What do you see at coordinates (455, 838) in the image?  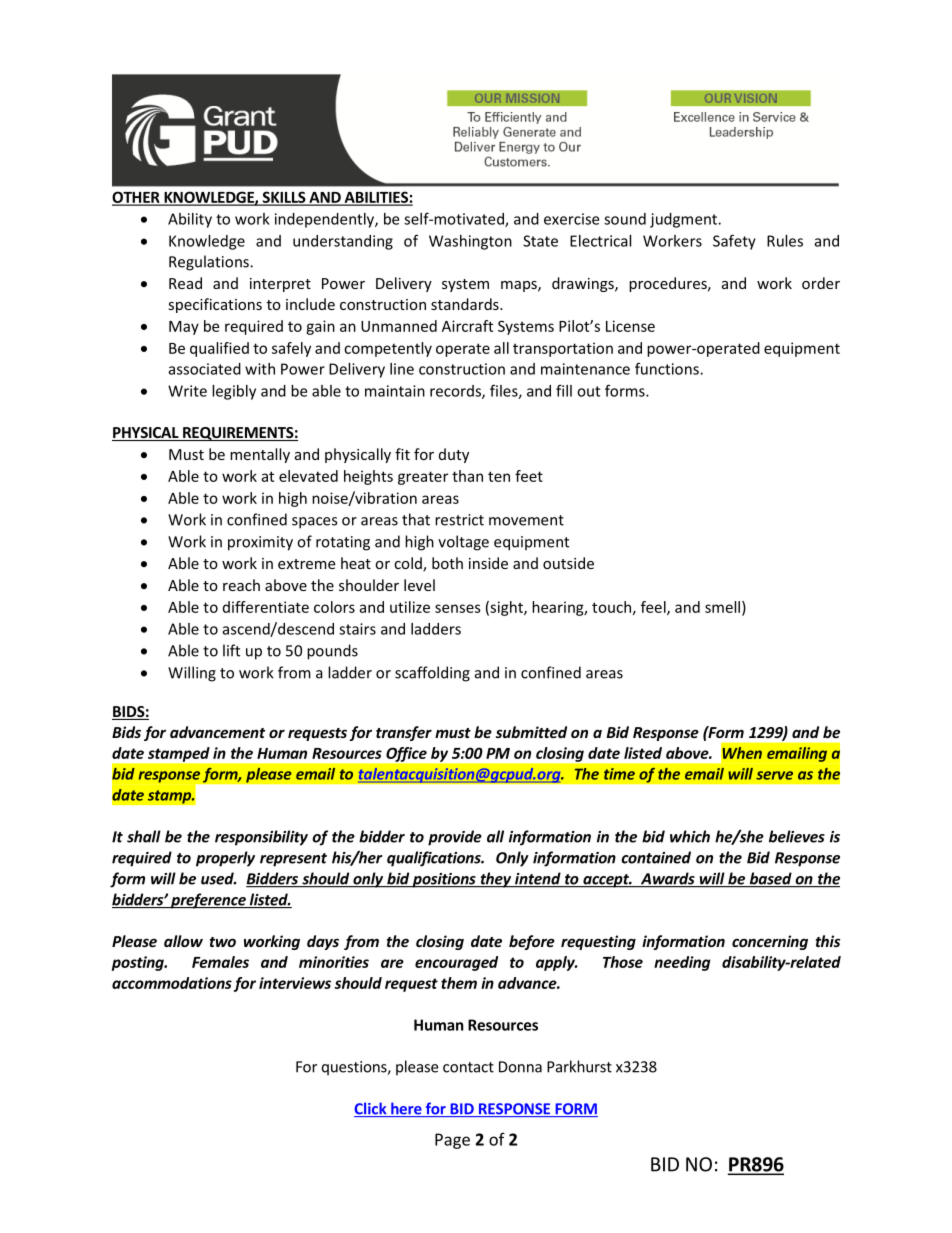 I see `provide` at bounding box center [455, 838].
